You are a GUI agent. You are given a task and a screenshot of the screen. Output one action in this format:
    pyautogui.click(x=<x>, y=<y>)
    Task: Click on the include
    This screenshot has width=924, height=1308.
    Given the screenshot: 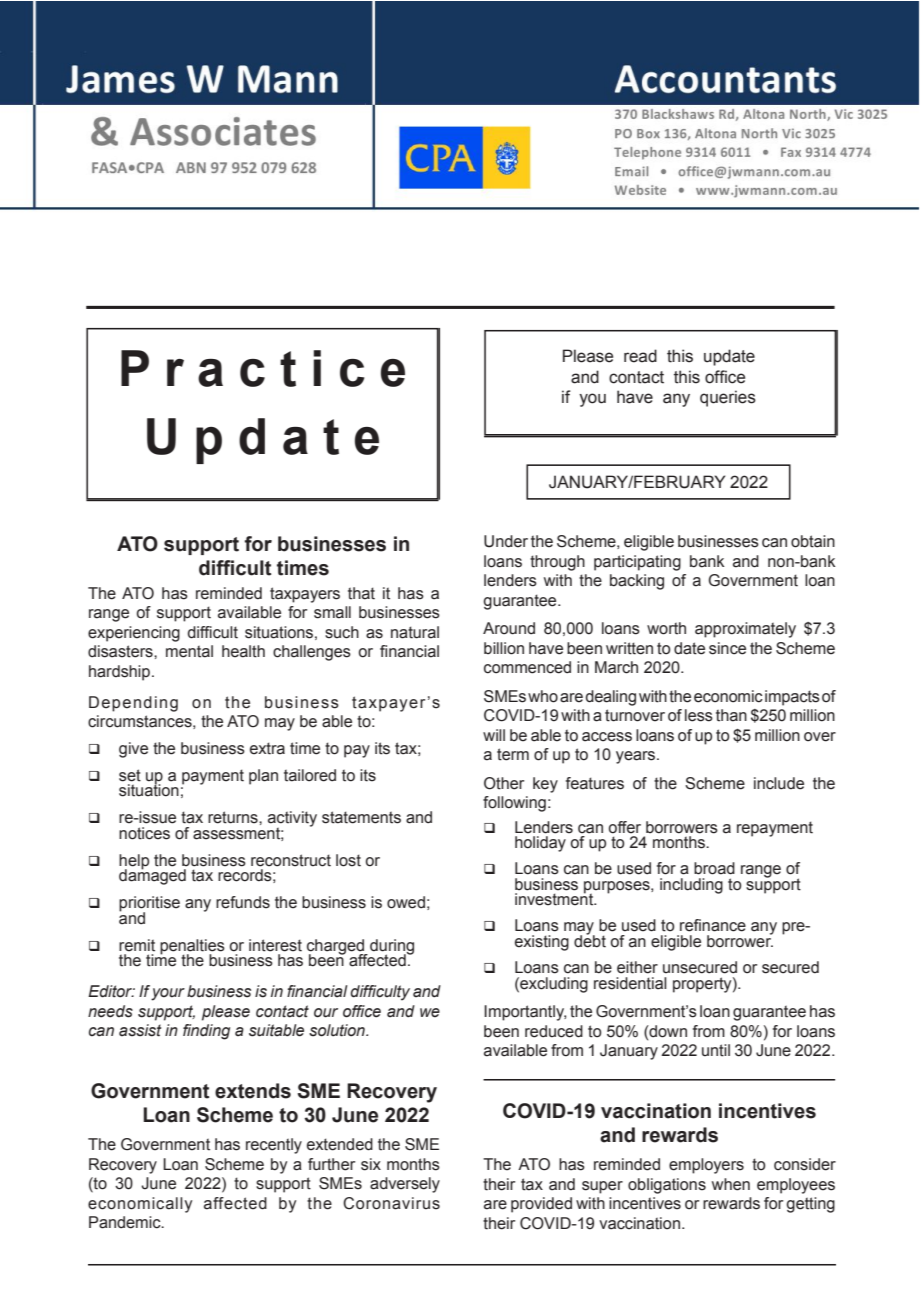 What is the action you would take?
    pyautogui.click(x=779, y=783)
